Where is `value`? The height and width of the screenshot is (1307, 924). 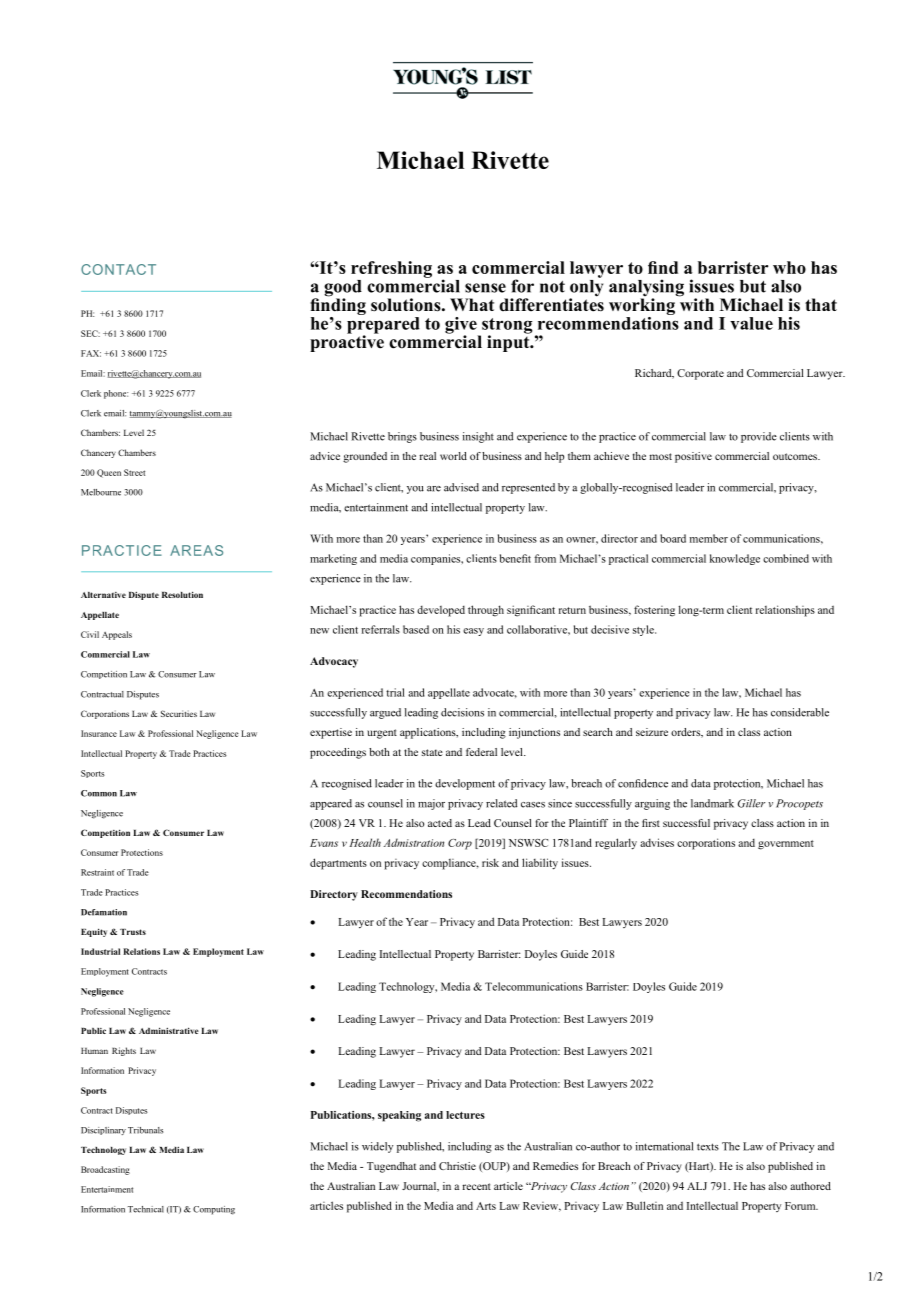
value is located at coordinates (751, 323).
